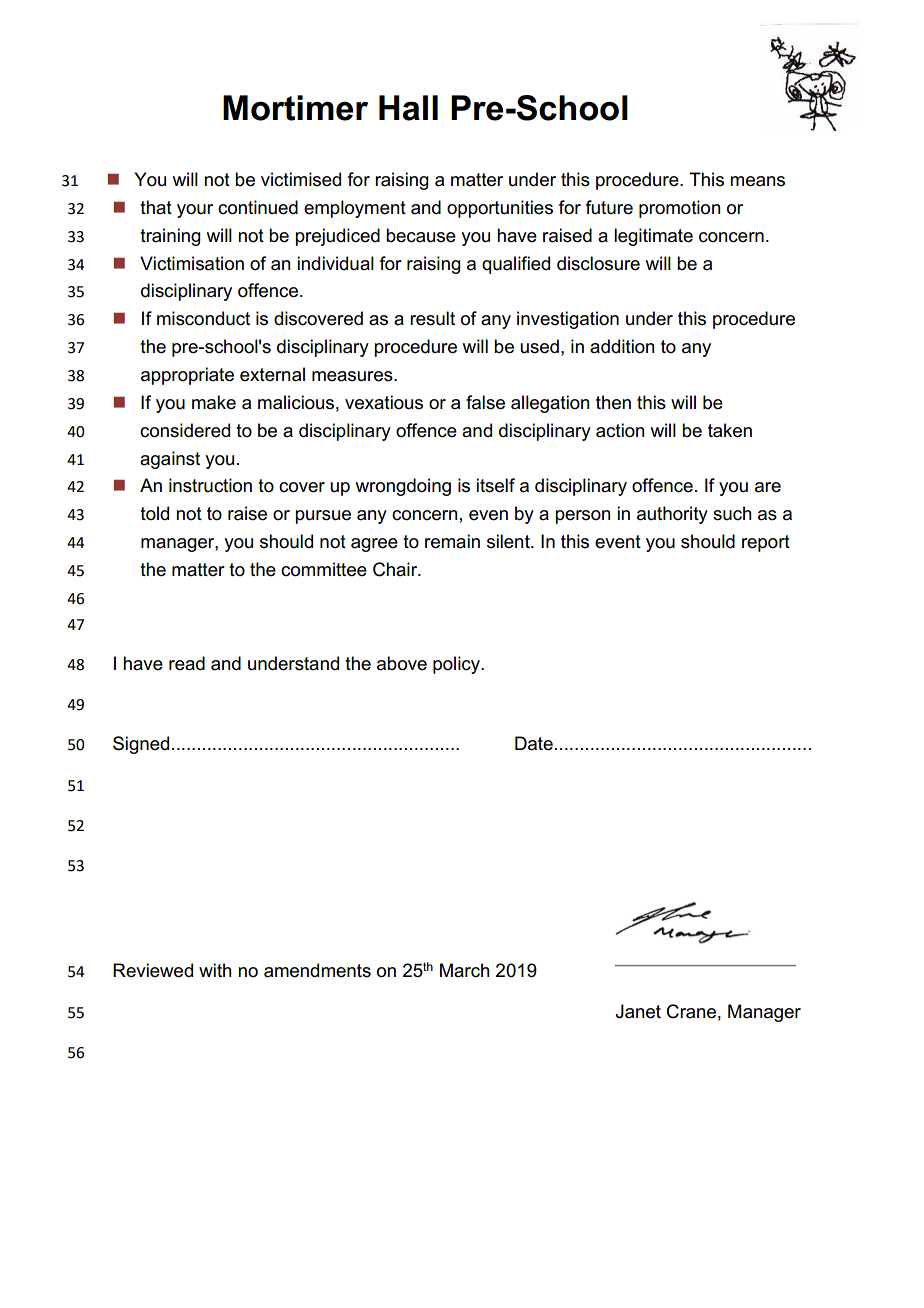  What do you see at coordinates (408, 108) in the document?
I see `Hall` at bounding box center [408, 108].
